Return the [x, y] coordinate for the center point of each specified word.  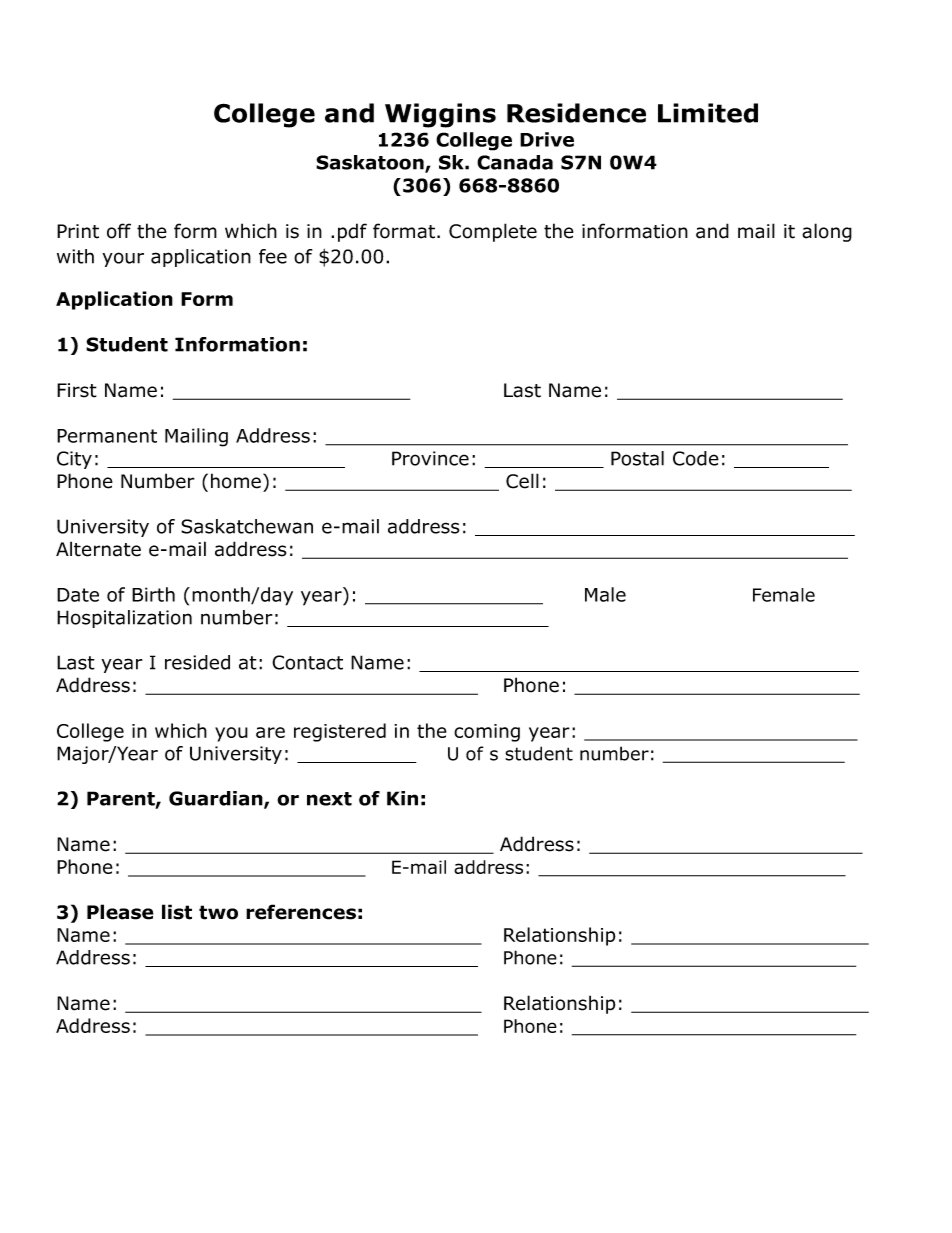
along [827, 232]
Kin [402, 798]
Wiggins [440, 115]
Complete [493, 232]
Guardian [217, 799]
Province [430, 458]
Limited [708, 113]
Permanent [107, 436]
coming [487, 733]
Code [696, 458]
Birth [153, 594]
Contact [307, 662]
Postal [637, 458]
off [119, 231]
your [123, 259]
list [177, 912]
